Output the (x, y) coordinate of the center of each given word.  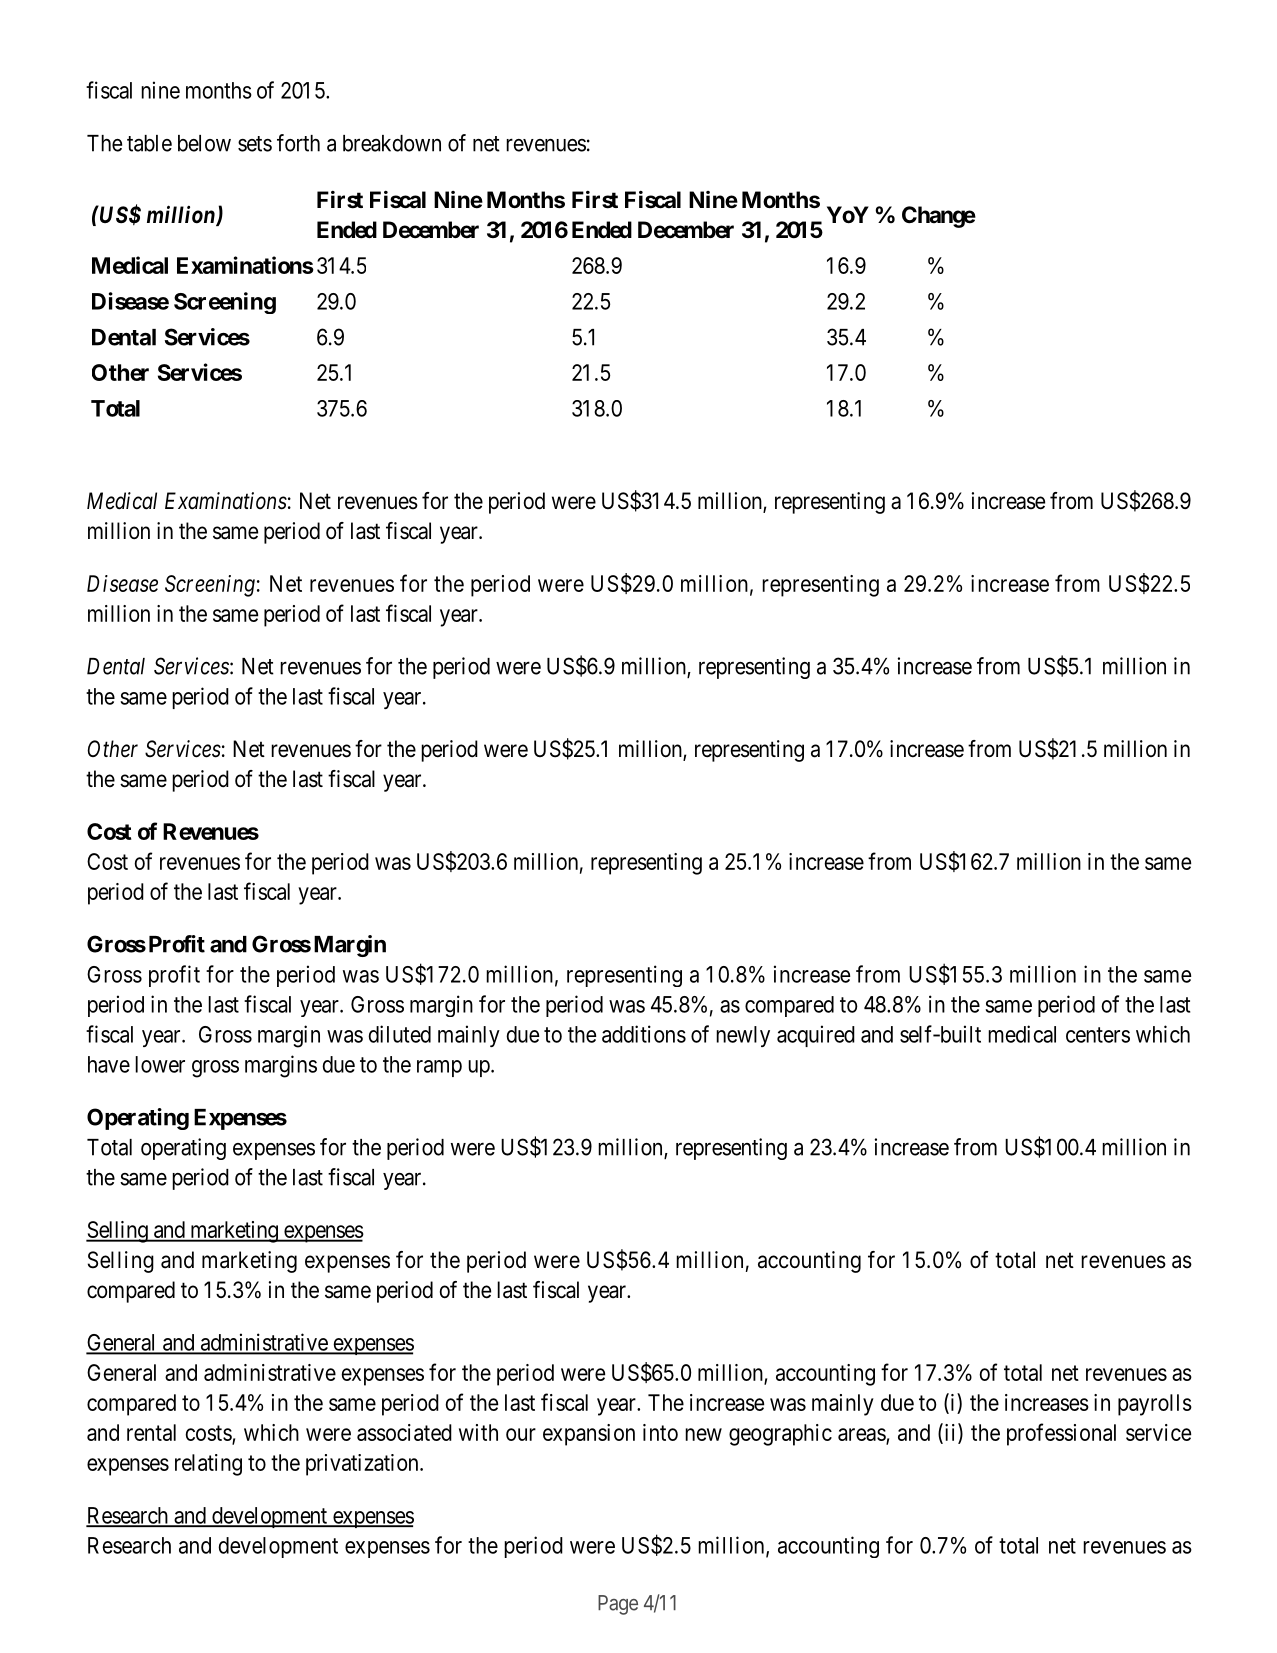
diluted (399, 1034)
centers (1098, 1035)
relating (208, 1465)
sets (255, 144)
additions (644, 1034)
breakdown (392, 143)
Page (618, 1605)
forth (298, 143)
